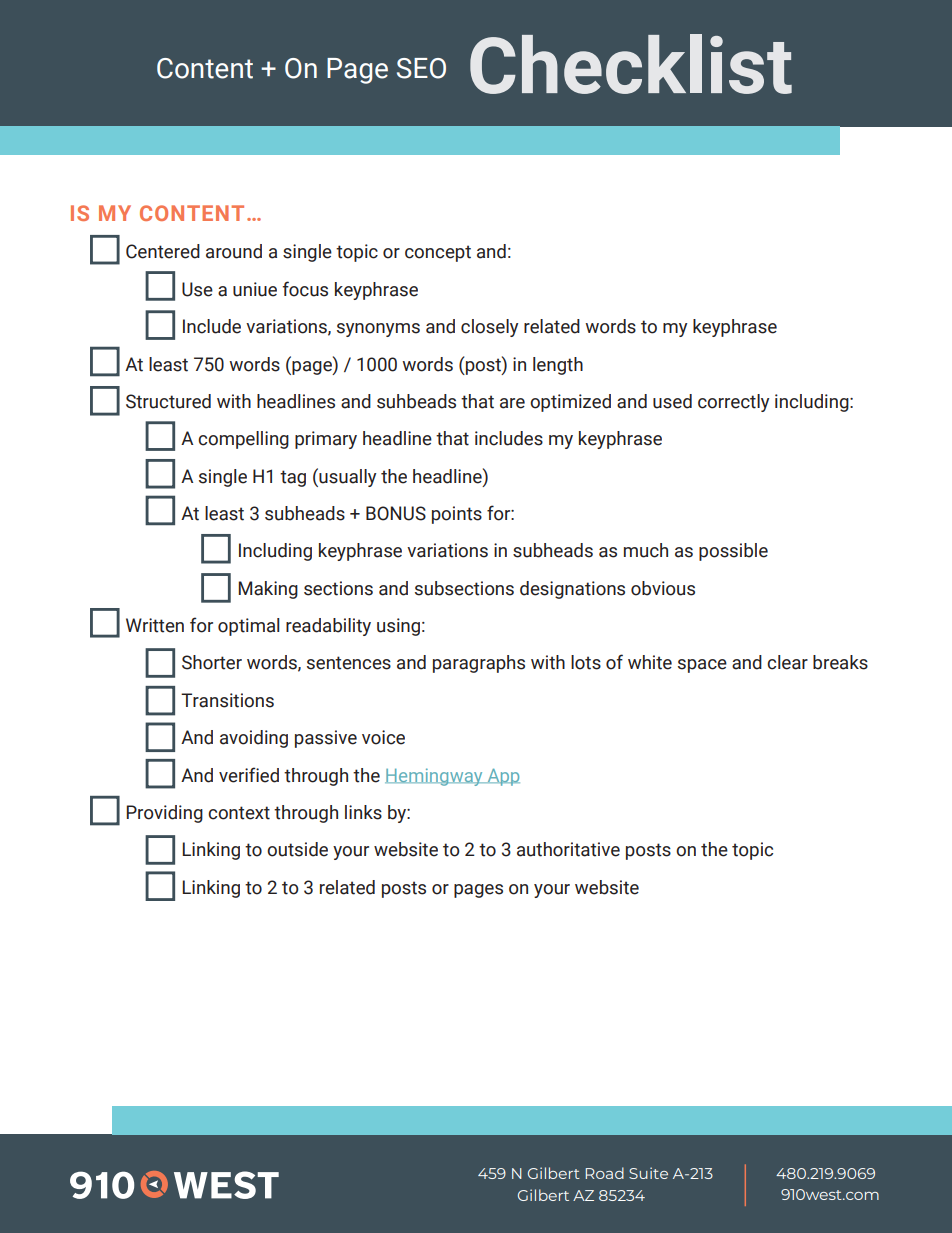  What do you see at coordinates (733, 403) in the document?
I see `correctly` at bounding box center [733, 403].
